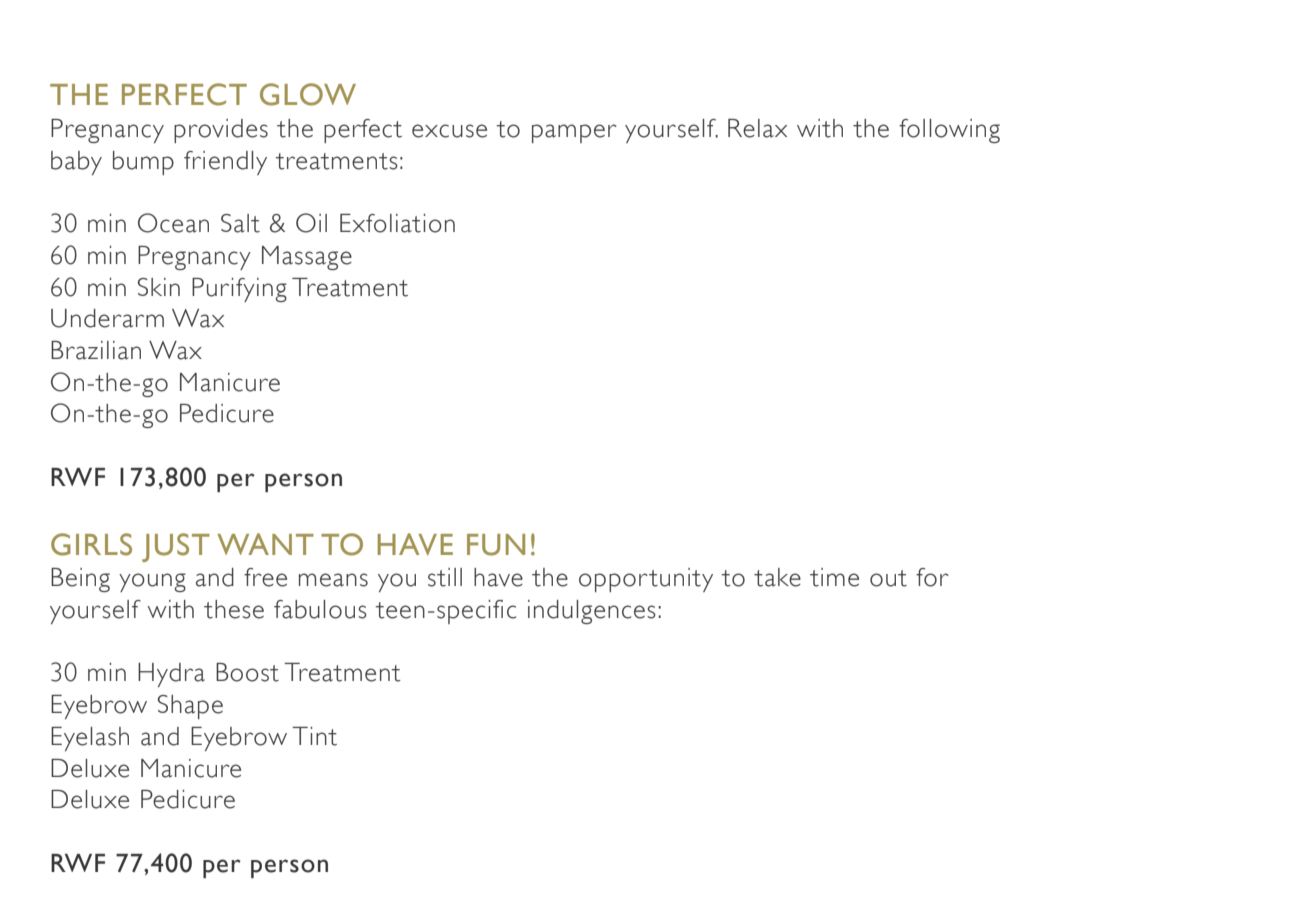 The image size is (1311, 924). I want to click on Just, so click(176, 547).
